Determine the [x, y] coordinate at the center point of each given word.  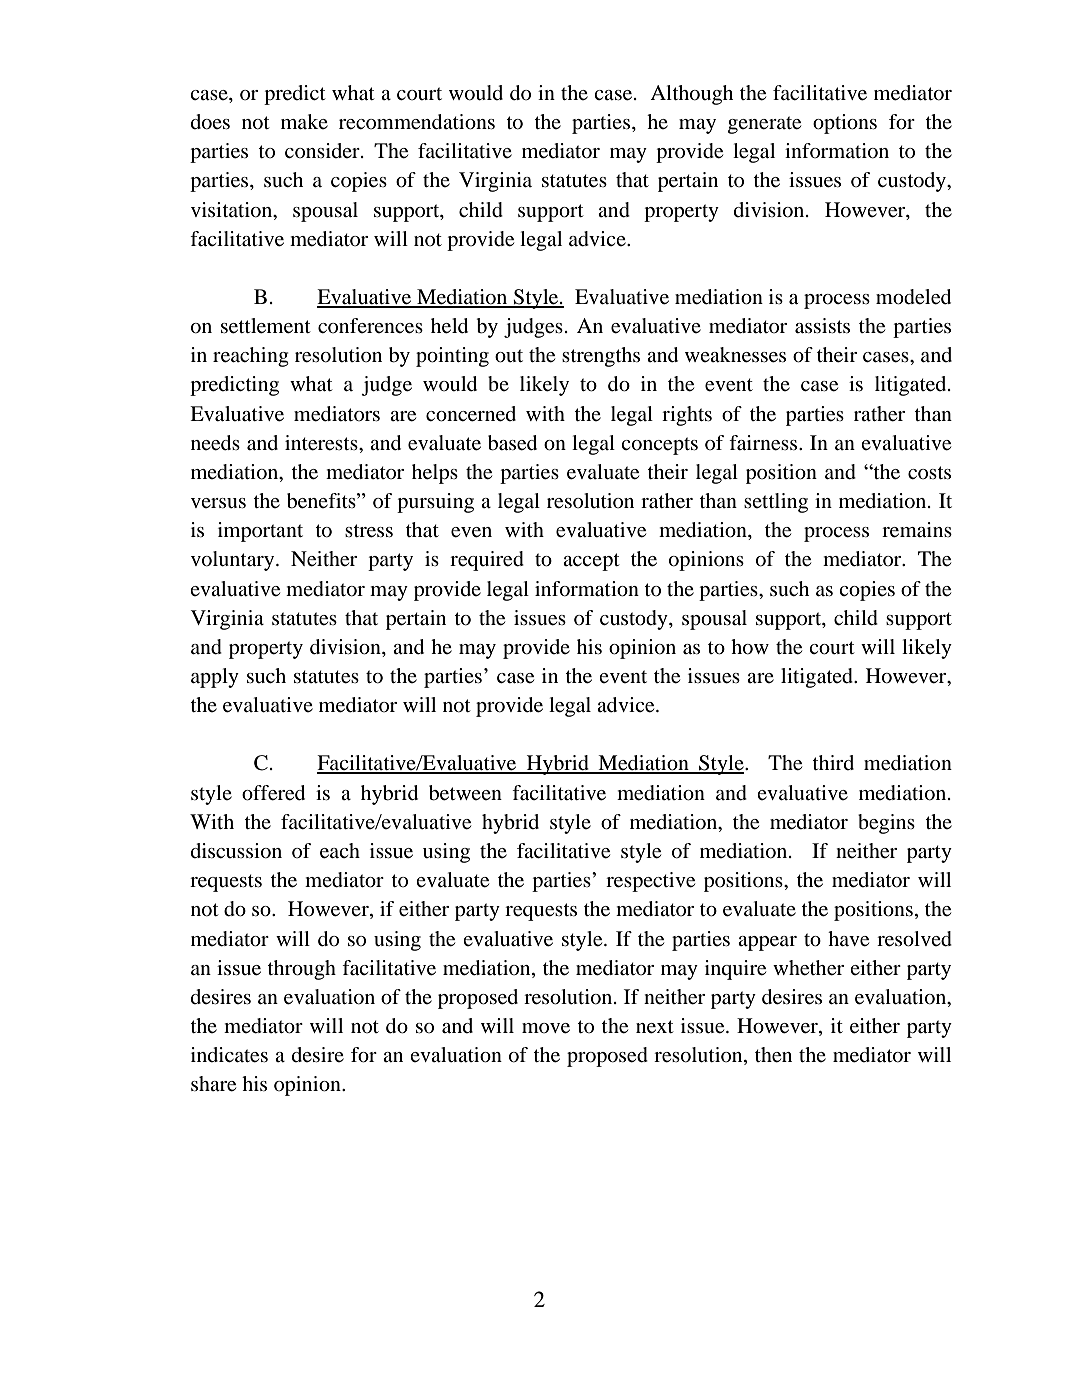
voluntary [234, 561]
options [845, 124]
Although [691, 95]
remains [917, 530]
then [773, 1055]
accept [591, 562]
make [304, 121]
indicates [229, 1055]
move [546, 1028]
